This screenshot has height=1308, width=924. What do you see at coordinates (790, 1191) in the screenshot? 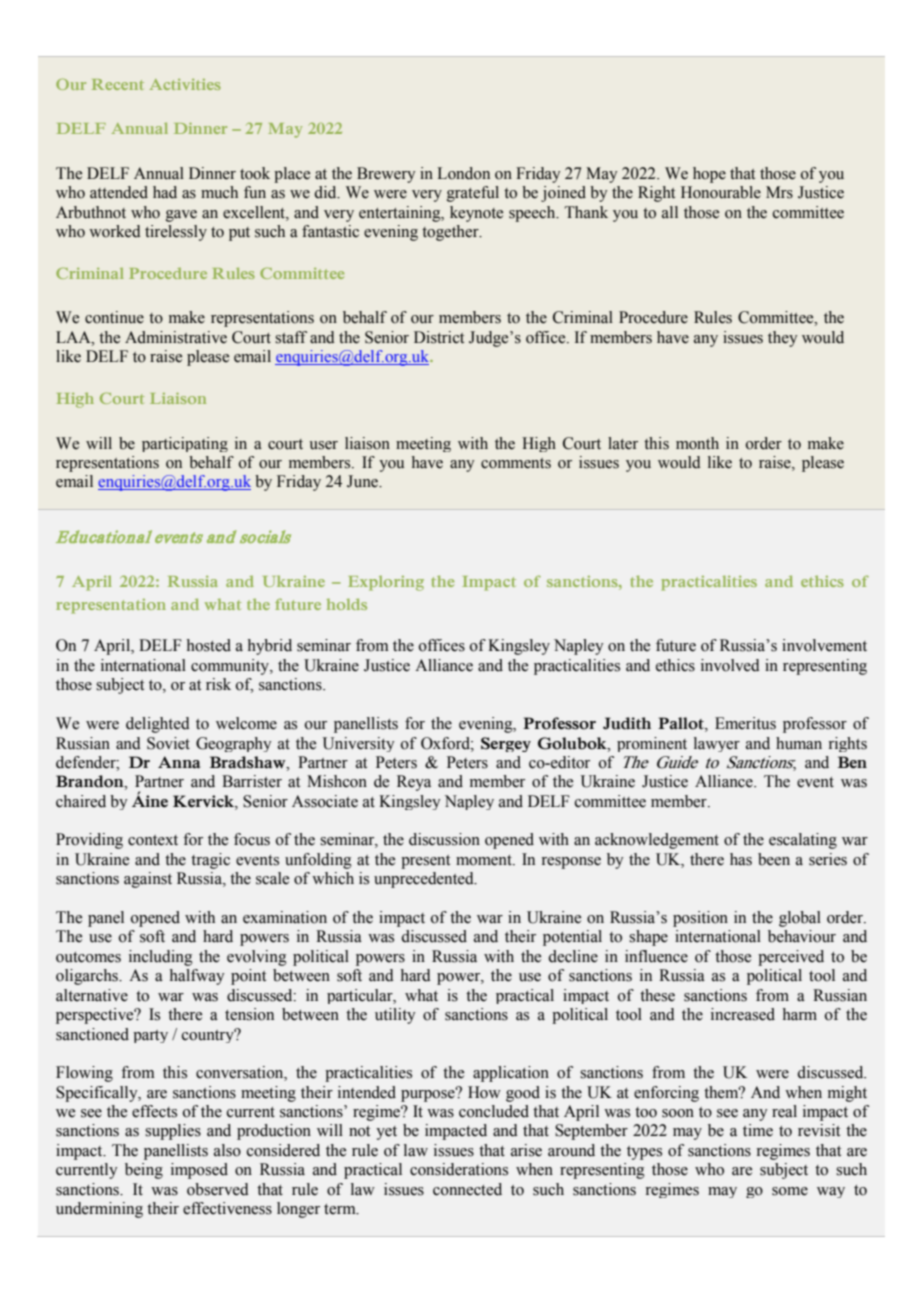
I see `some` at bounding box center [790, 1191].
